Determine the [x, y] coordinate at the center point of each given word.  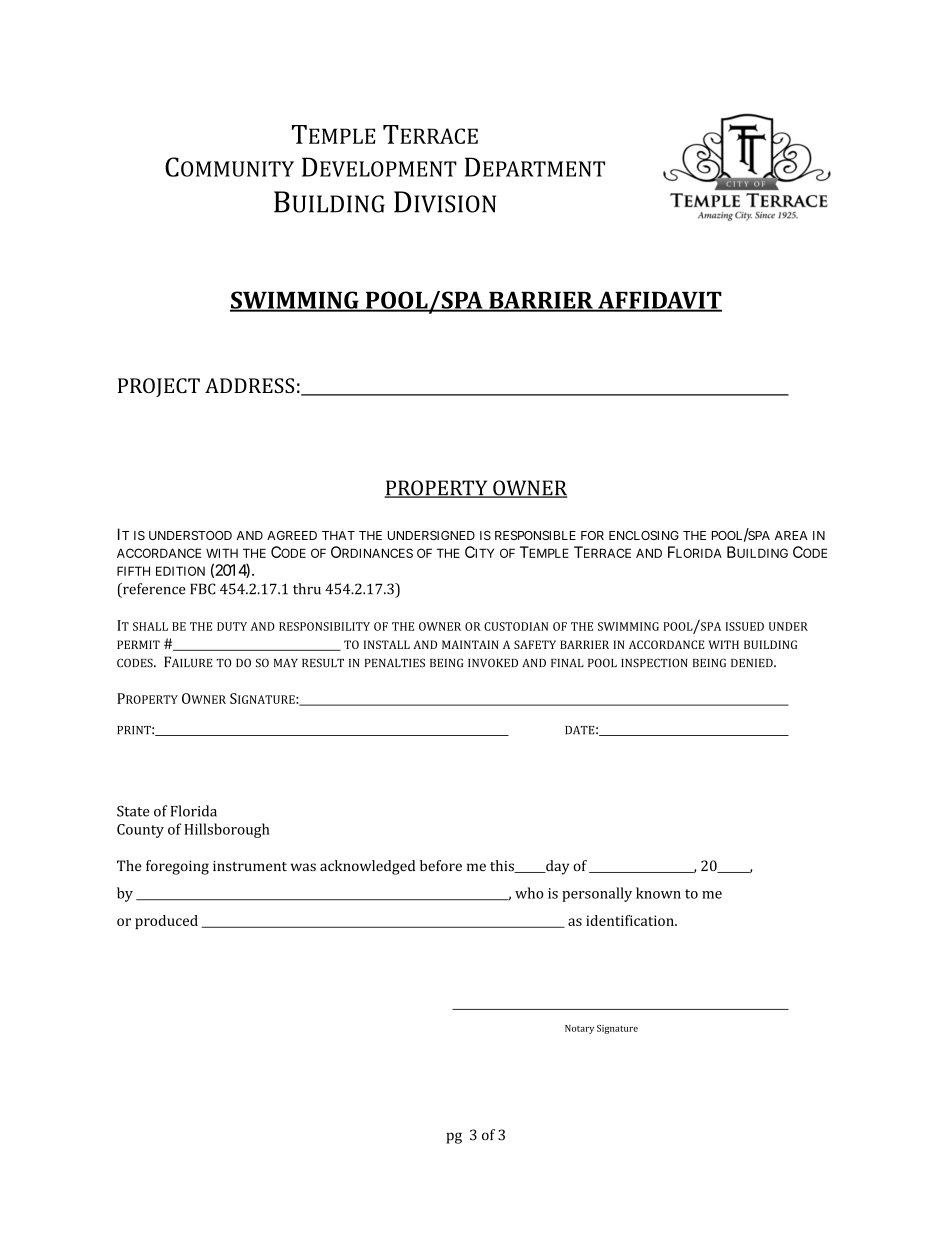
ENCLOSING [644, 535]
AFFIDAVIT [659, 301]
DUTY [232, 626]
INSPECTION [654, 663]
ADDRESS [249, 385]
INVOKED [493, 663]
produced [166, 922]
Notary [579, 1029]
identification [631, 920]
